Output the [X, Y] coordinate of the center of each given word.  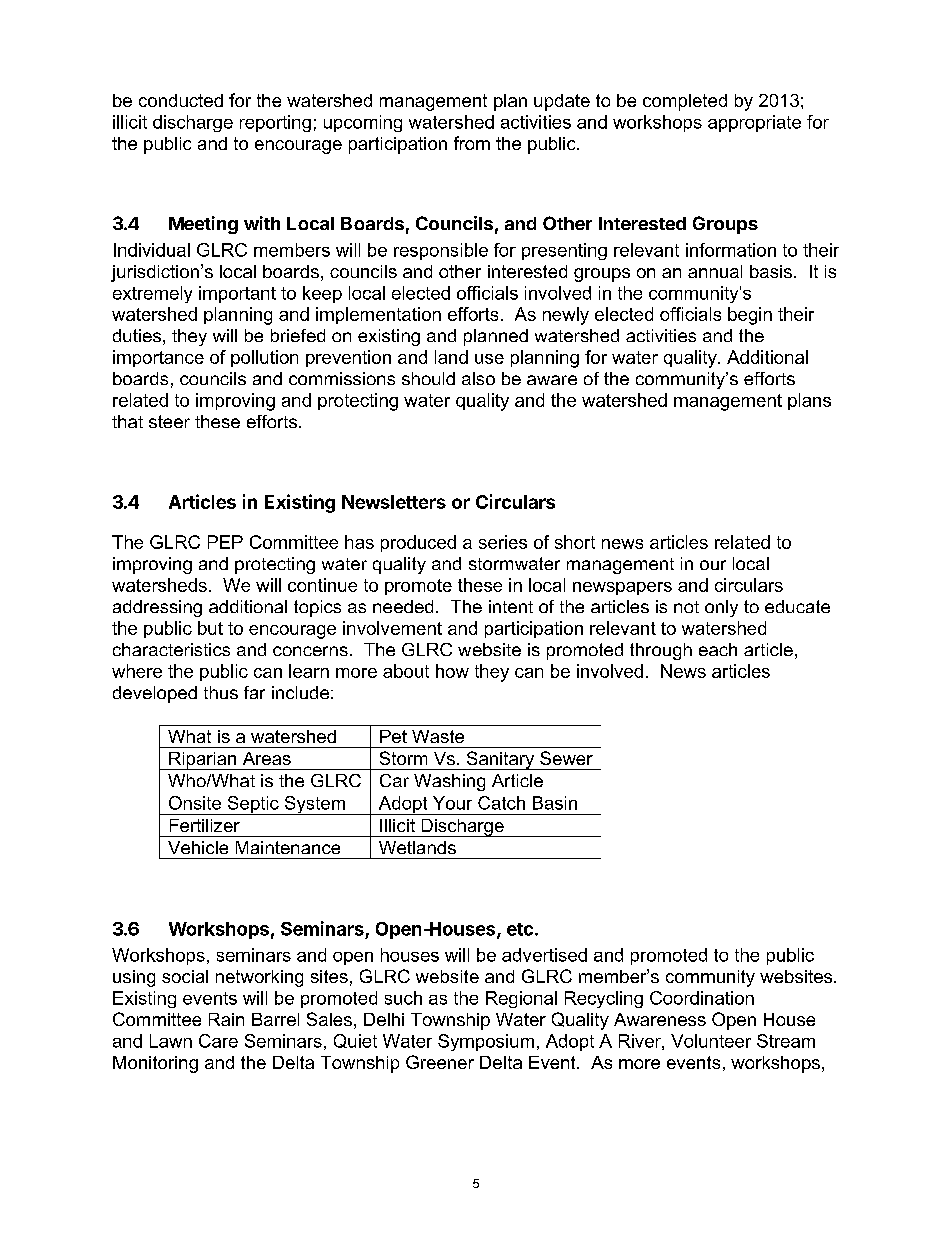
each [718, 649]
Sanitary [500, 760]
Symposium [486, 1042]
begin [750, 316]
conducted [181, 100]
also [478, 378]
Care [218, 1041]
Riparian [203, 761]
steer [169, 421]
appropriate [754, 123]
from [472, 143]
